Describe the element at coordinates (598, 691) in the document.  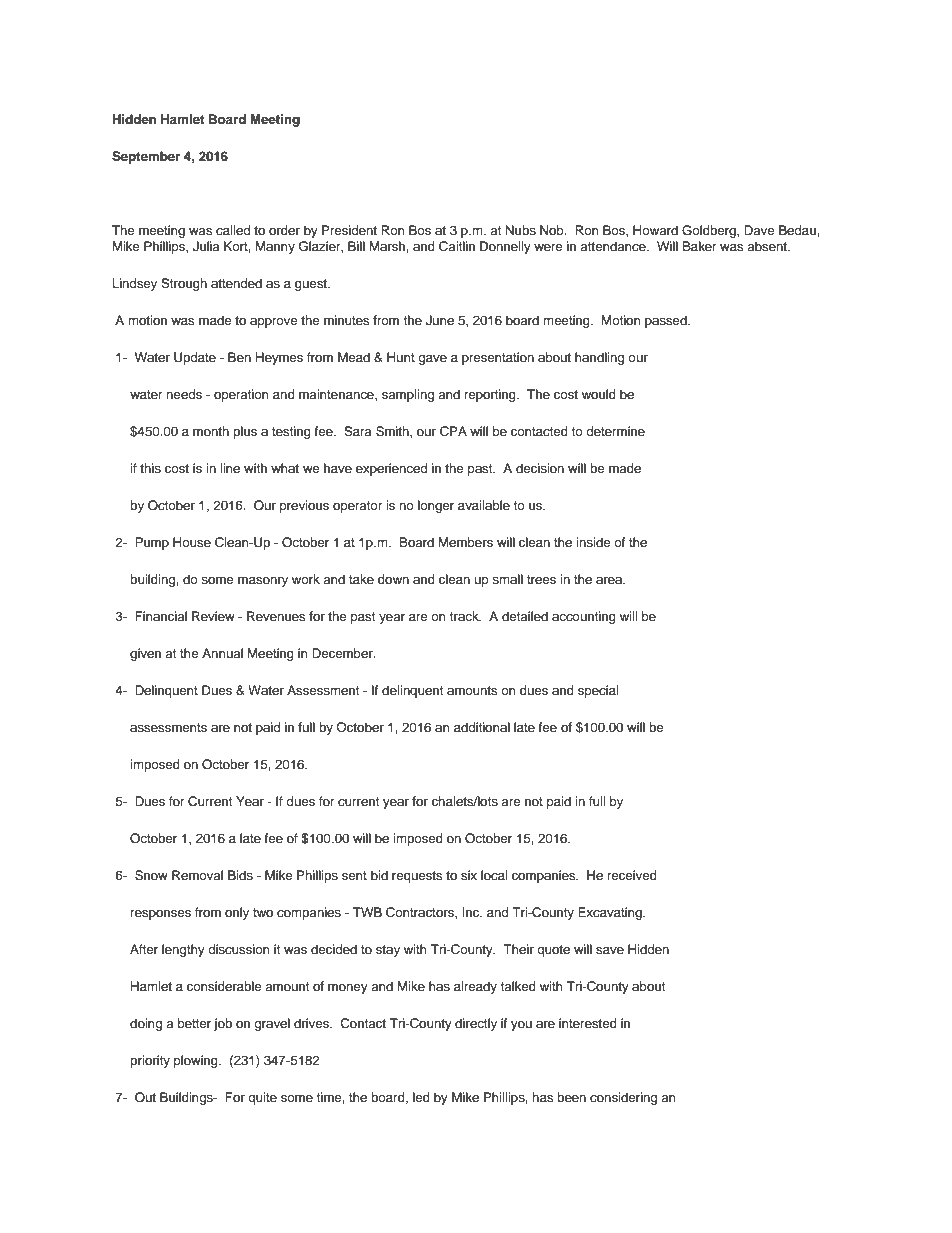
I see `special` at that location.
